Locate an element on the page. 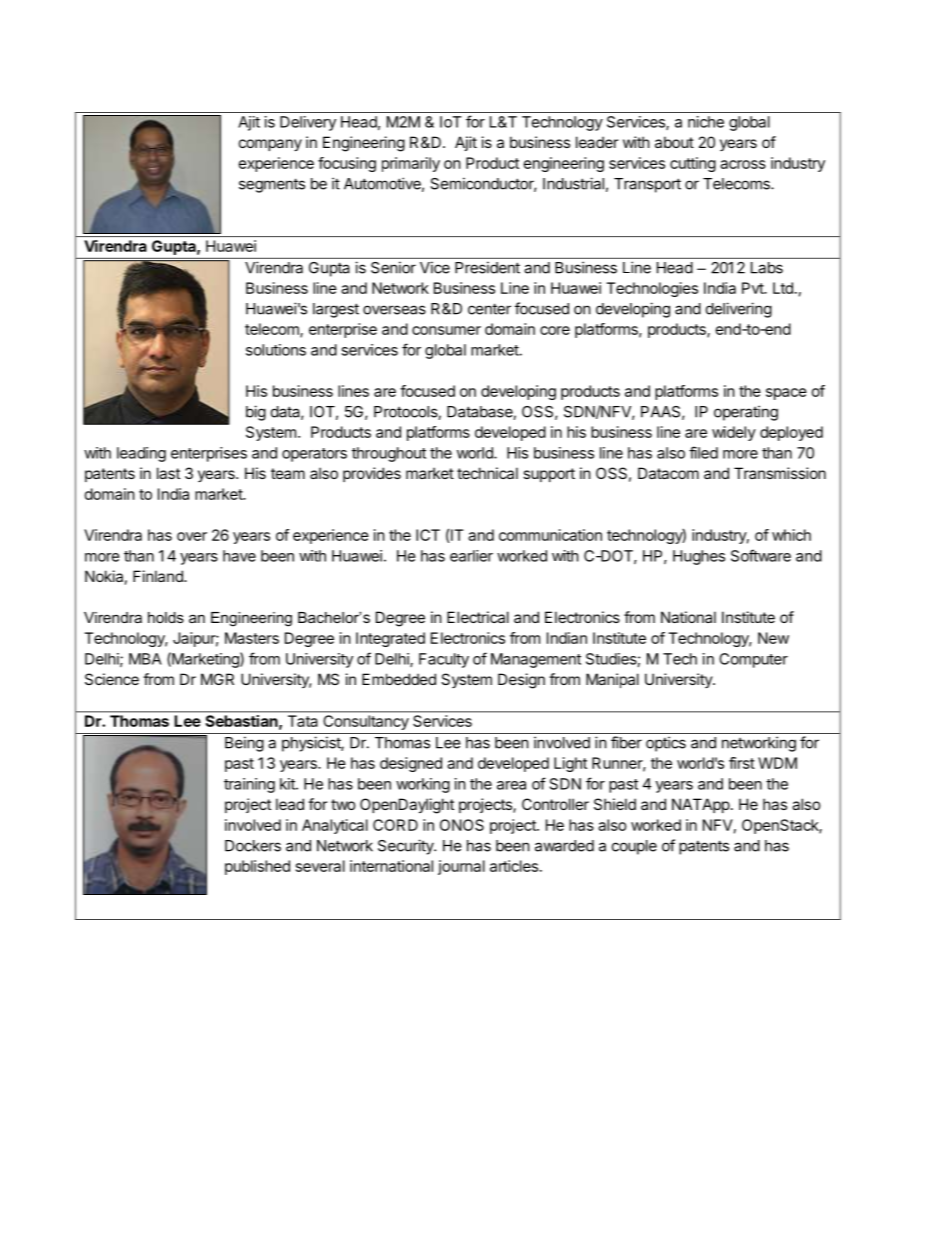 The width and height of the document is (952, 1233). company is located at coordinates (270, 145).
